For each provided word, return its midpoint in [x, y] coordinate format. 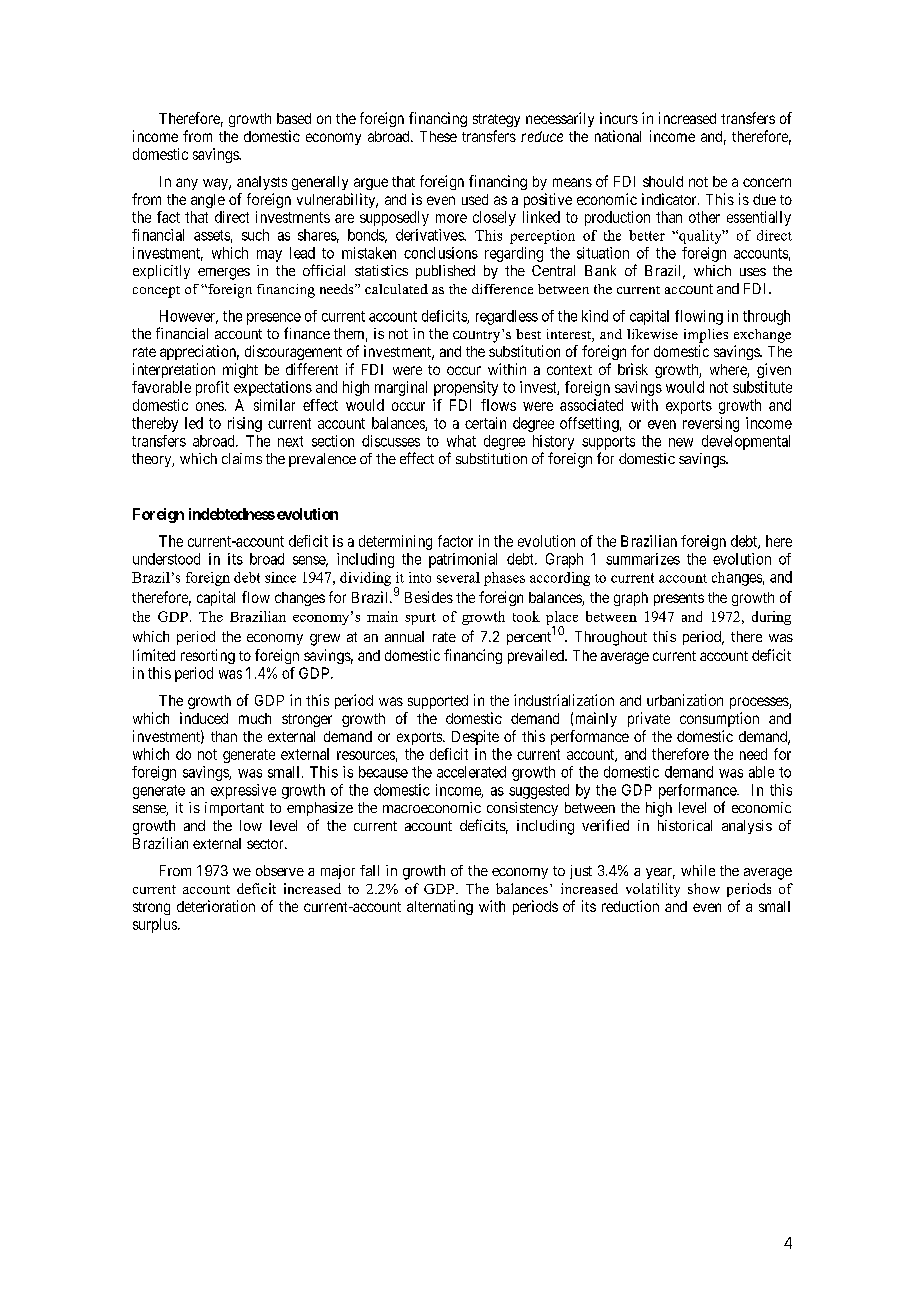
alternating [440, 907]
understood [166, 559]
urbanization [685, 700]
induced [204, 718]
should [663, 181]
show [704, 888]
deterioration [216, 906]
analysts [262, 183]
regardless [507, 317]
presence [274, 319]
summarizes [643, 559]
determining [395, 542]
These [438, 136]
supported [438, 702]
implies [706, 336]
